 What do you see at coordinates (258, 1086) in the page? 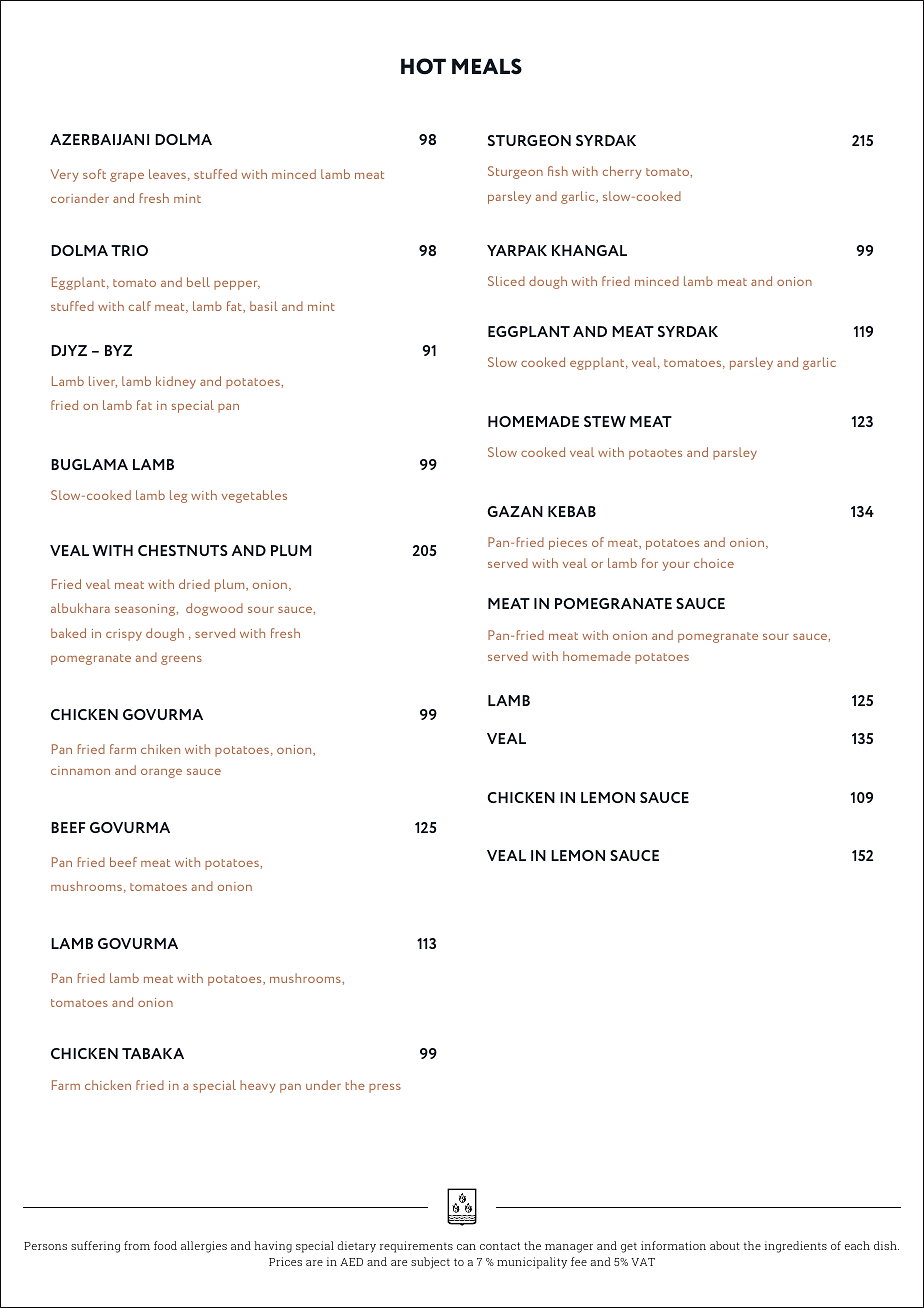
I see `heavy` at bounding box center [258, 1086].
